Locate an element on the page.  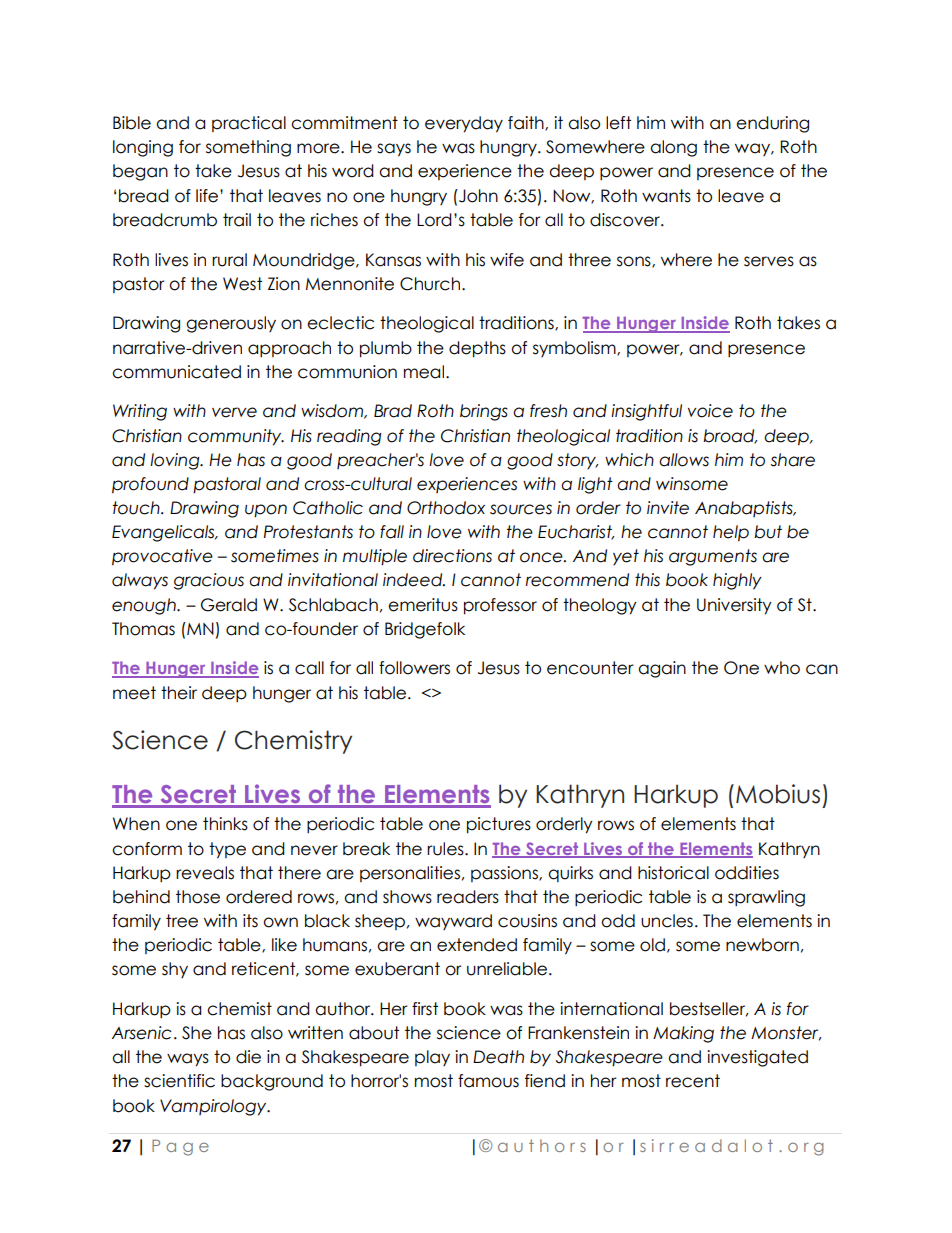
practical is located at coordinates (249, 124).
